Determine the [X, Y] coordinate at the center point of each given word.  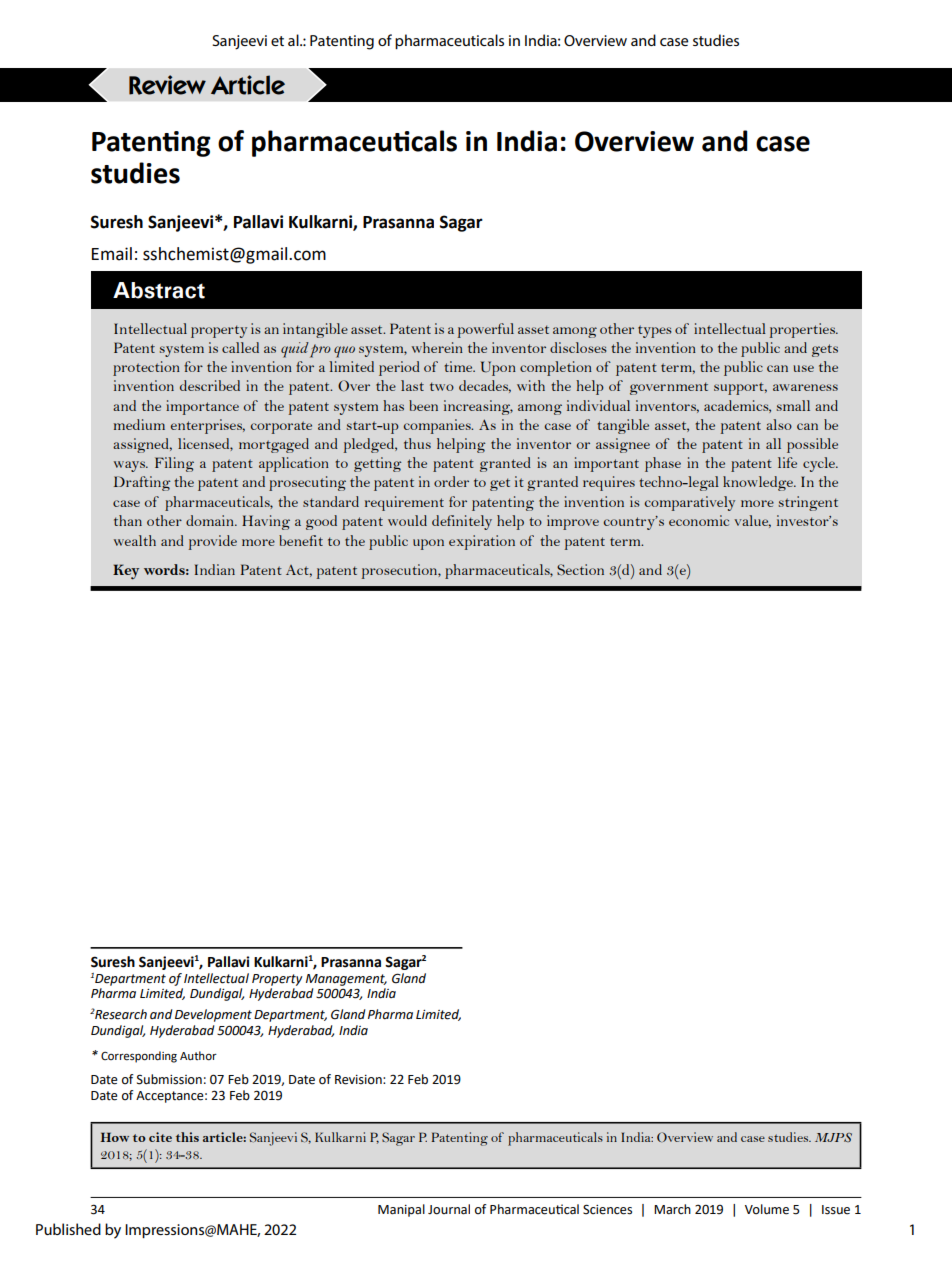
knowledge [759, 483]
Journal [449, 1209]
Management [346, 980]
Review [167, 85]
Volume [767, 1209]
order [451, 481]
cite [160, 1137]
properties [804, 330]
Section [580, 570]
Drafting [142, 483]
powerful [486, 330]
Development [213, 1015]
